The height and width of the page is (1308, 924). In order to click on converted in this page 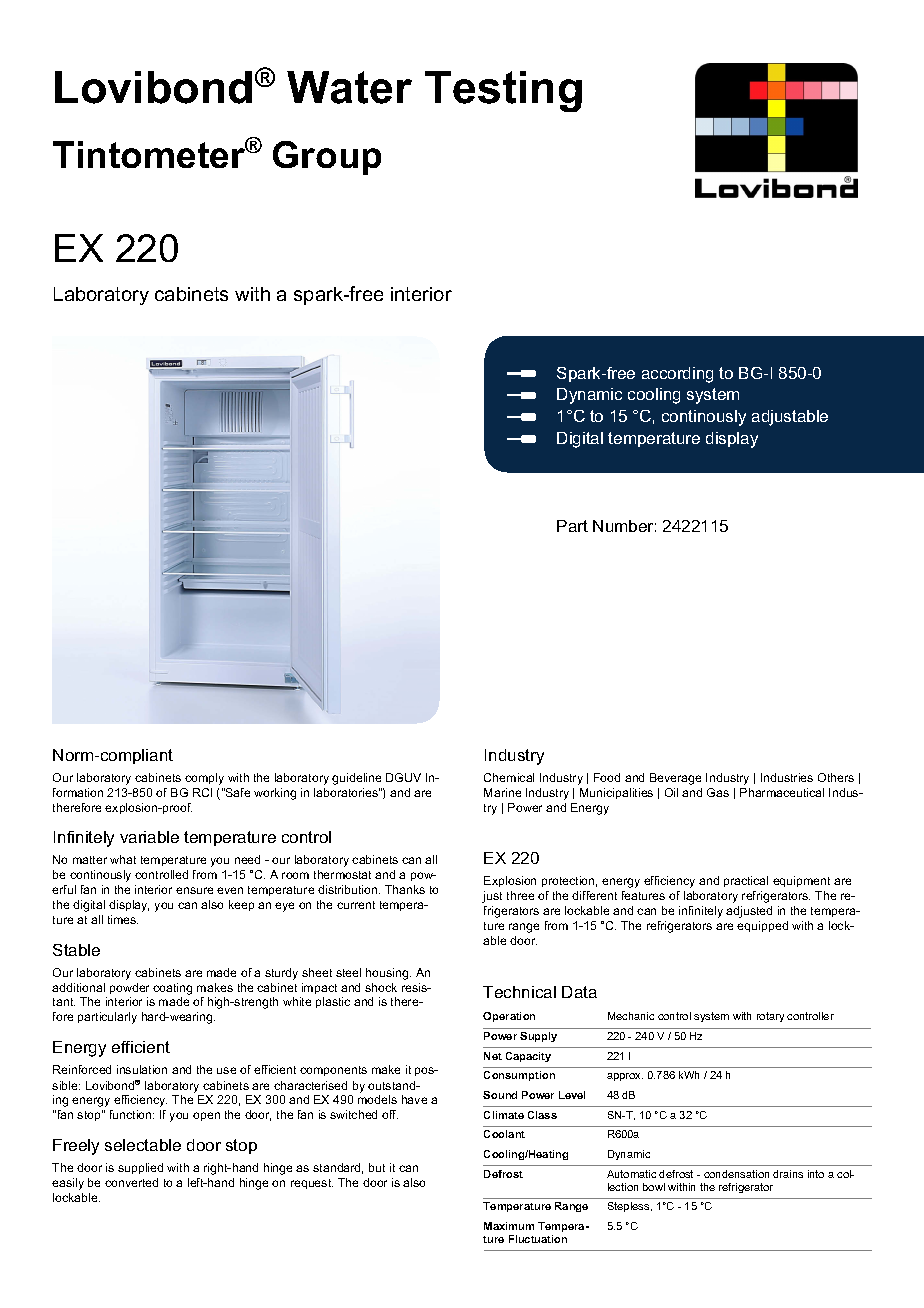, I will do `click(131, 1182)`.
